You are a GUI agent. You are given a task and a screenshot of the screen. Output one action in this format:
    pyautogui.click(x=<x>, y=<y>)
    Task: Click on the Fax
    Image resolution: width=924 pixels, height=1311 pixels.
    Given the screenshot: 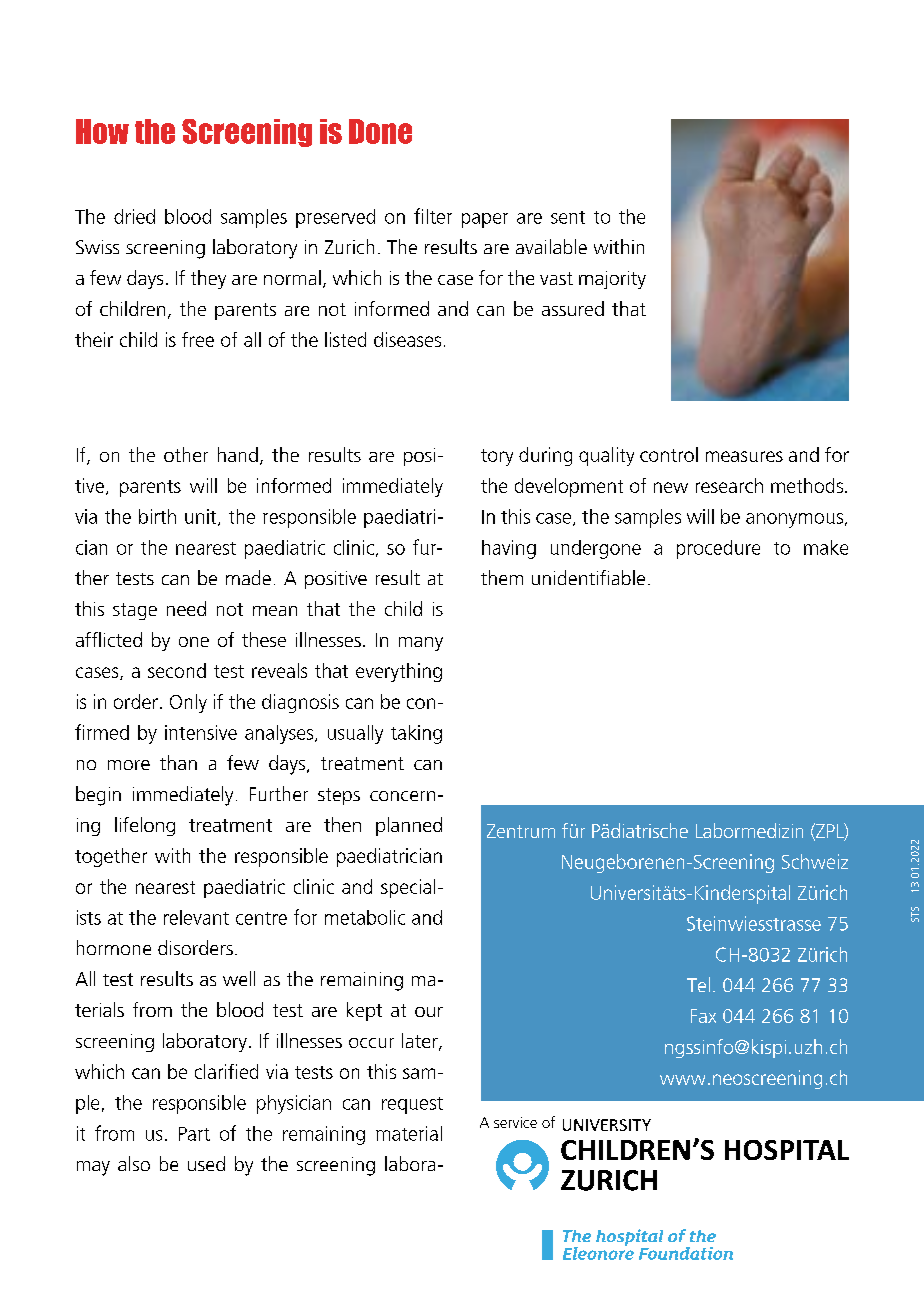 What is the action you would take?
    pyautogui.click(x=703, y=1016)
